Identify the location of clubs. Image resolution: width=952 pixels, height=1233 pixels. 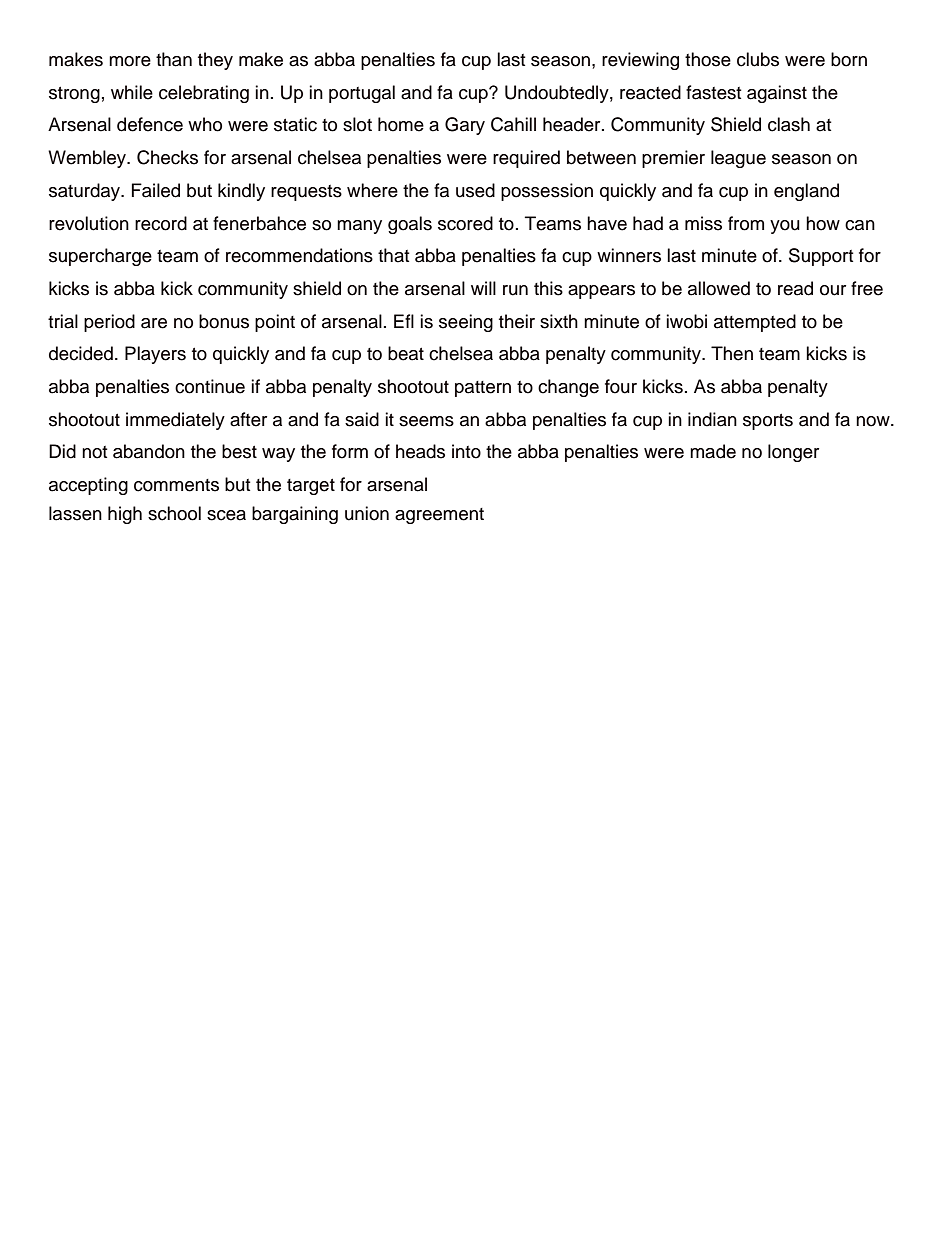
(758, 59).
